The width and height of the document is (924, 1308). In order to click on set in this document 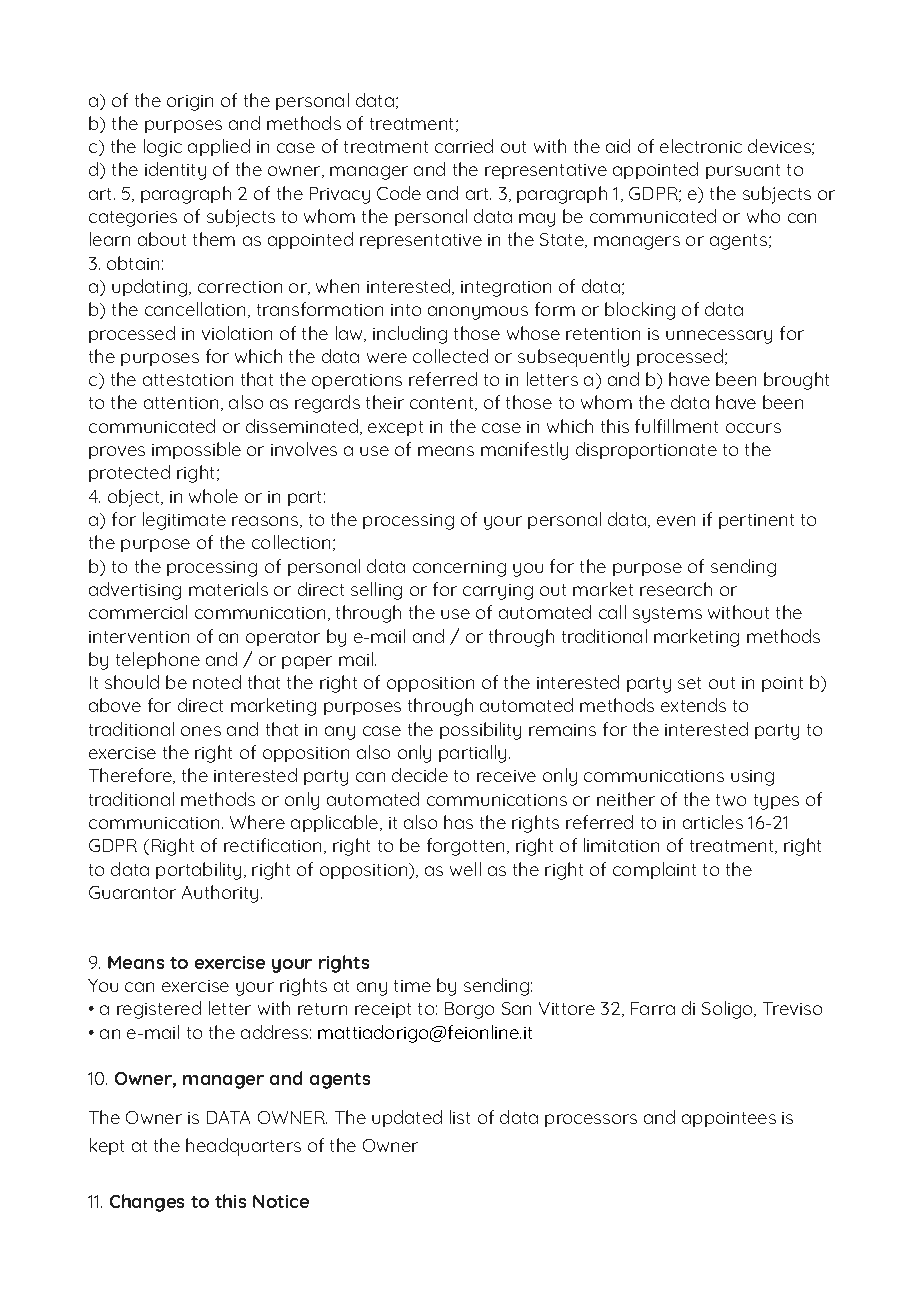, I will do `click(689, 683)`.
